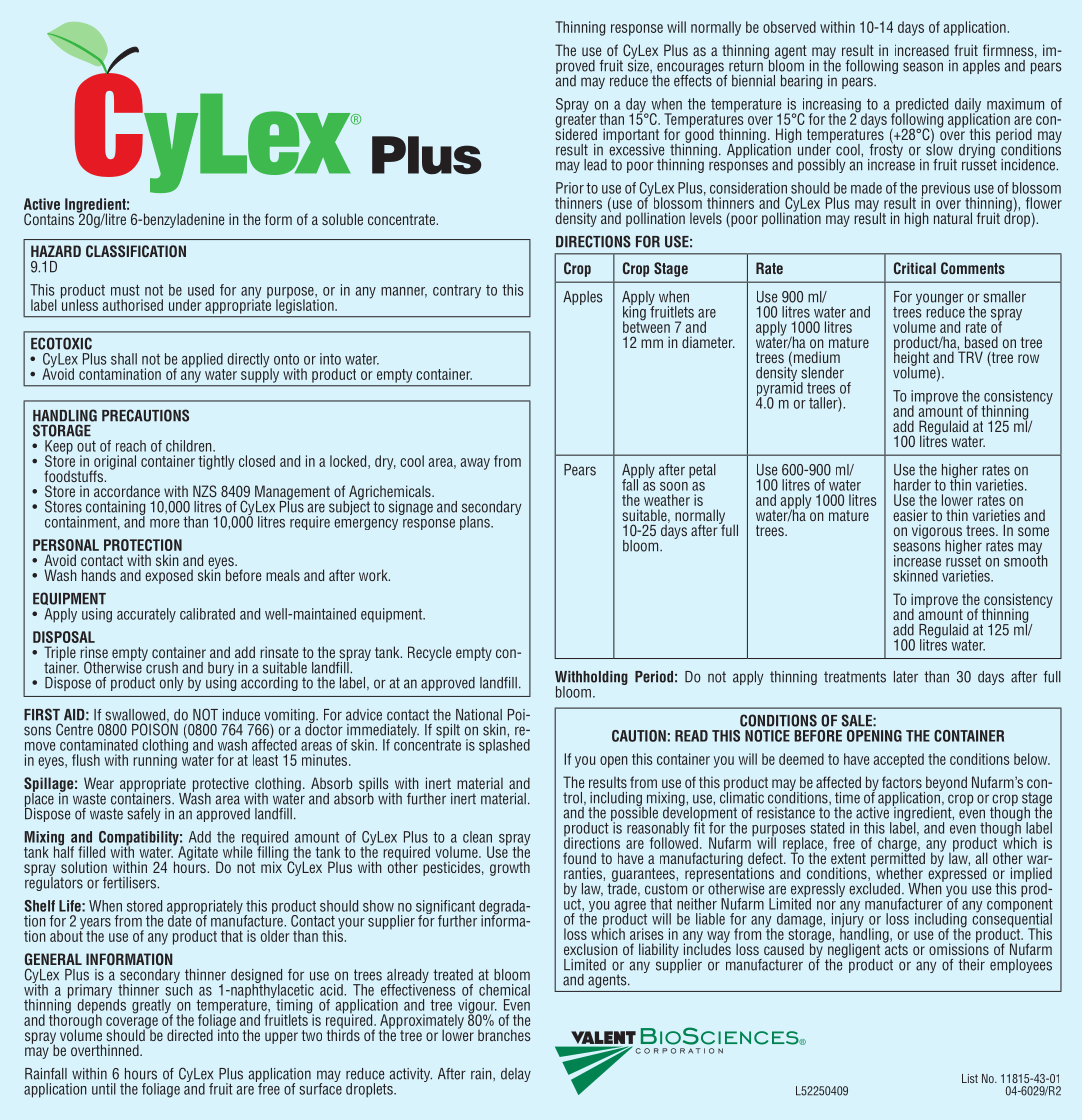  What do you see at coordinates (49, 219) in the screenshot?
I see `Contains` at bounding box center [49, 219].
